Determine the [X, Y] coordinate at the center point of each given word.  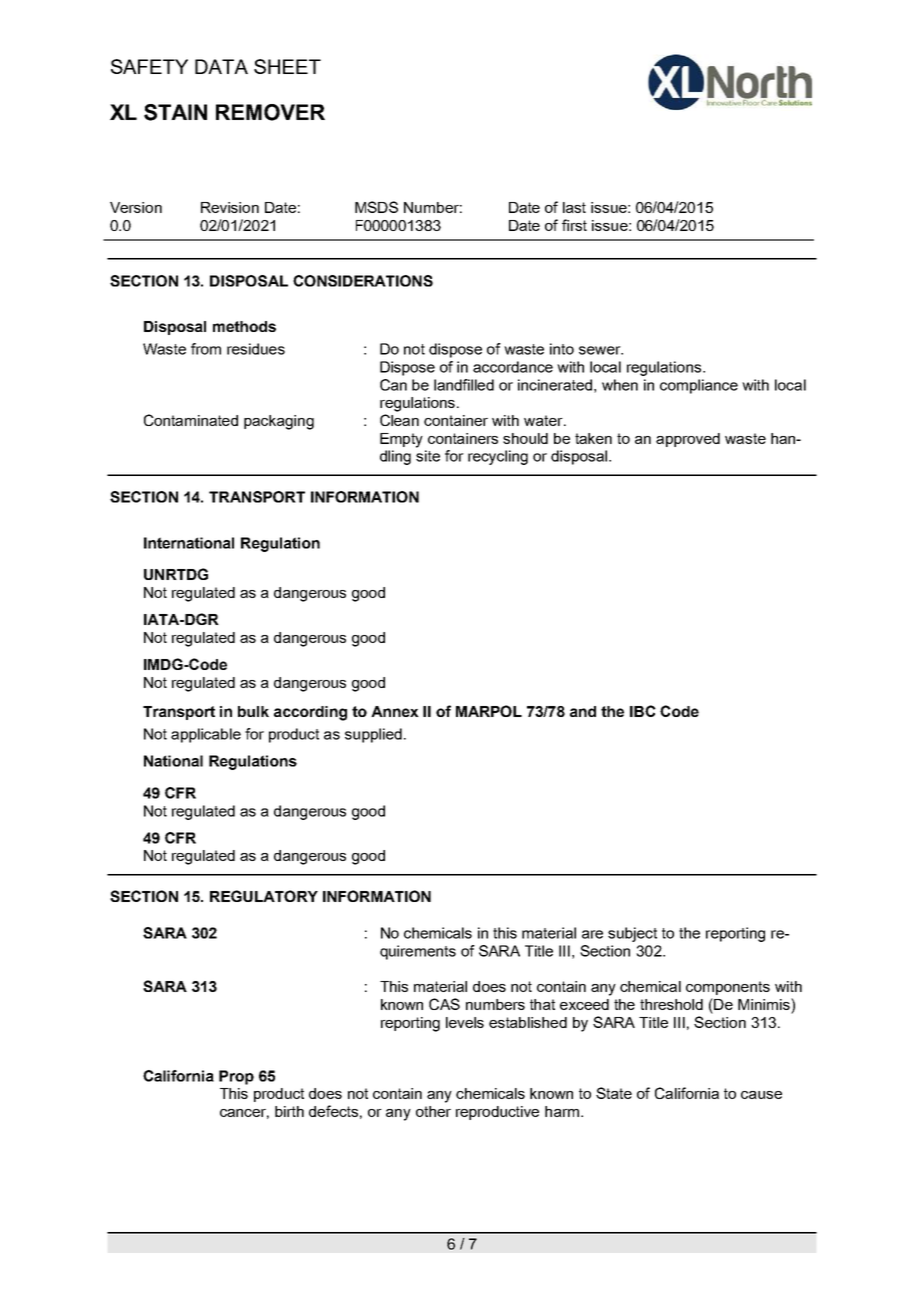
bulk [253, 711]
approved [688, 440]
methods [244, 326]
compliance [699, 386]
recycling [498, 457]
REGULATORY [264, 896]
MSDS [376, 207]
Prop [236, 1077]
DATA [221, 66]
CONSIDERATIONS [363, 281]
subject [632, 934]
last [574, 207]
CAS [444, 1004]
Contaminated [191, 420]
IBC [643, 711]
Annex [395, 711]
